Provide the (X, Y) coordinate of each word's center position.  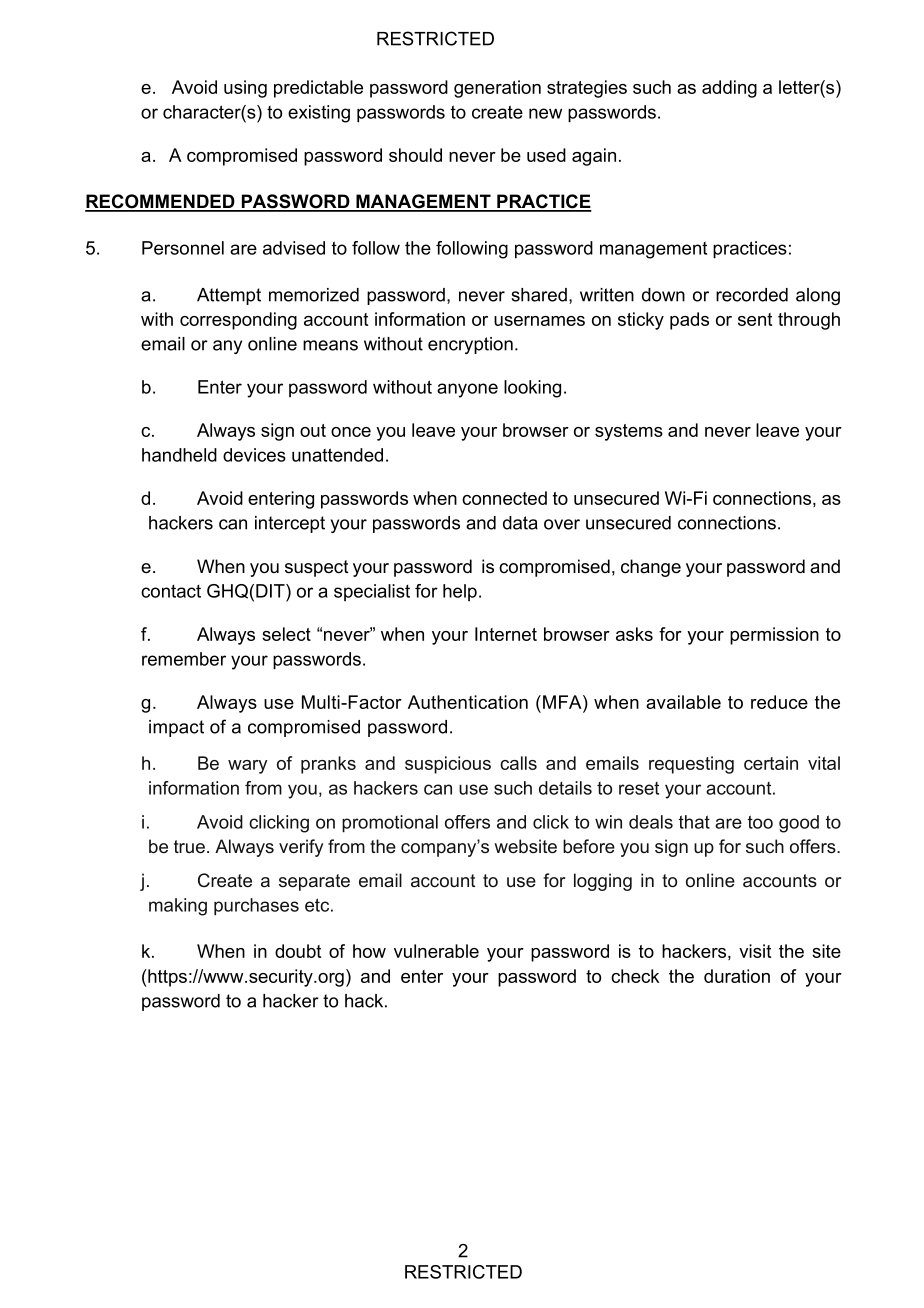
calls (518, 763)
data (520, 523)
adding (729, 89)
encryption (470, 345)
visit (755, 951)
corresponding (238, 321)
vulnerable (436, 951)
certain (771, 763)
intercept (290, 524)
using (245, 89)
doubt (298, 951)
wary (248, 767)
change (651, 568)
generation (497, 89)
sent (755, 319)
